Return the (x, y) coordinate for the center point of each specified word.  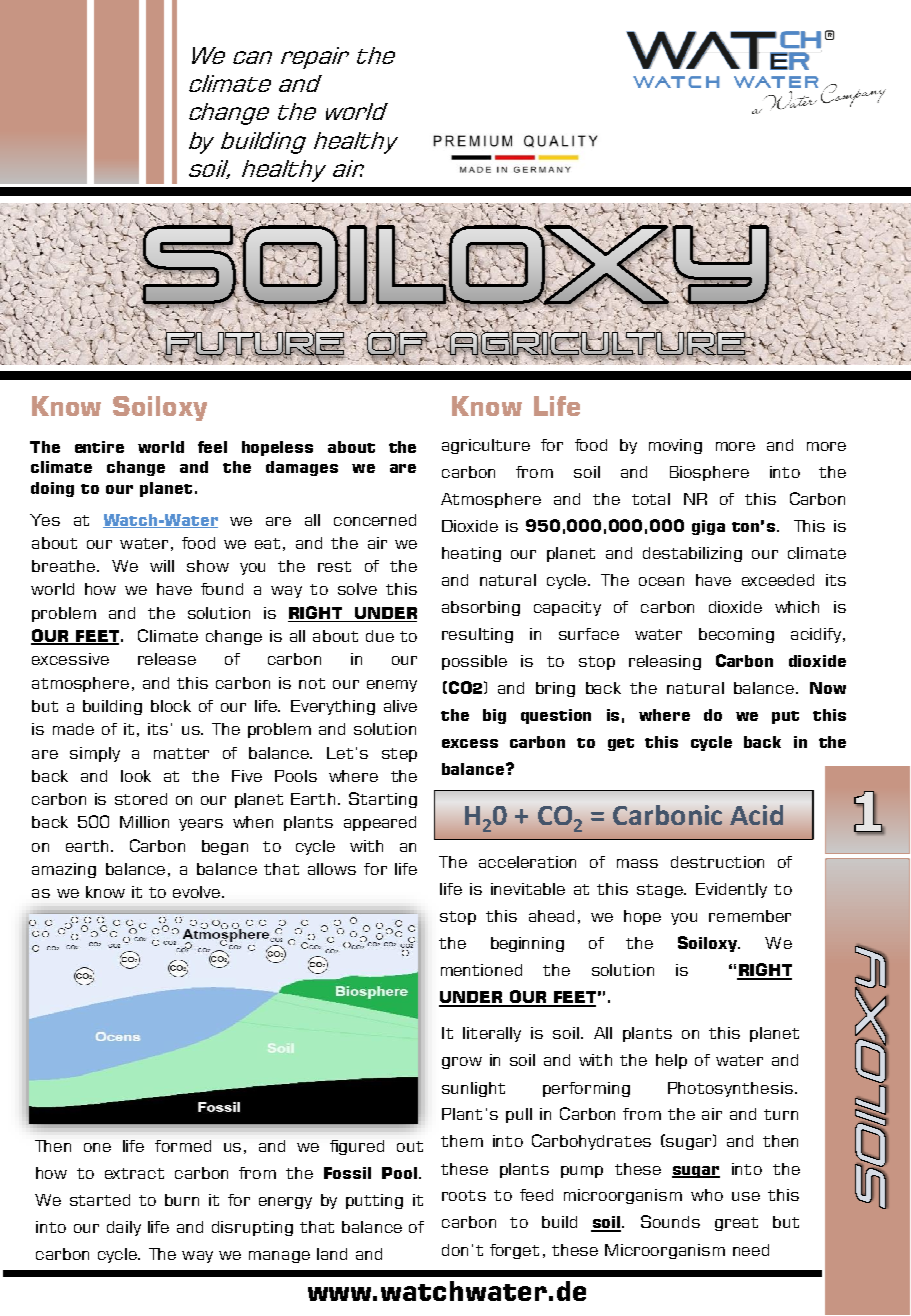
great (736, 1224)
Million (144, 822)
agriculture (486, 446)
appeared (380, 823)
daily (124, 1228)
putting (374, 1201)
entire (99, 447)
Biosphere (709, 473)
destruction (717, 862)
